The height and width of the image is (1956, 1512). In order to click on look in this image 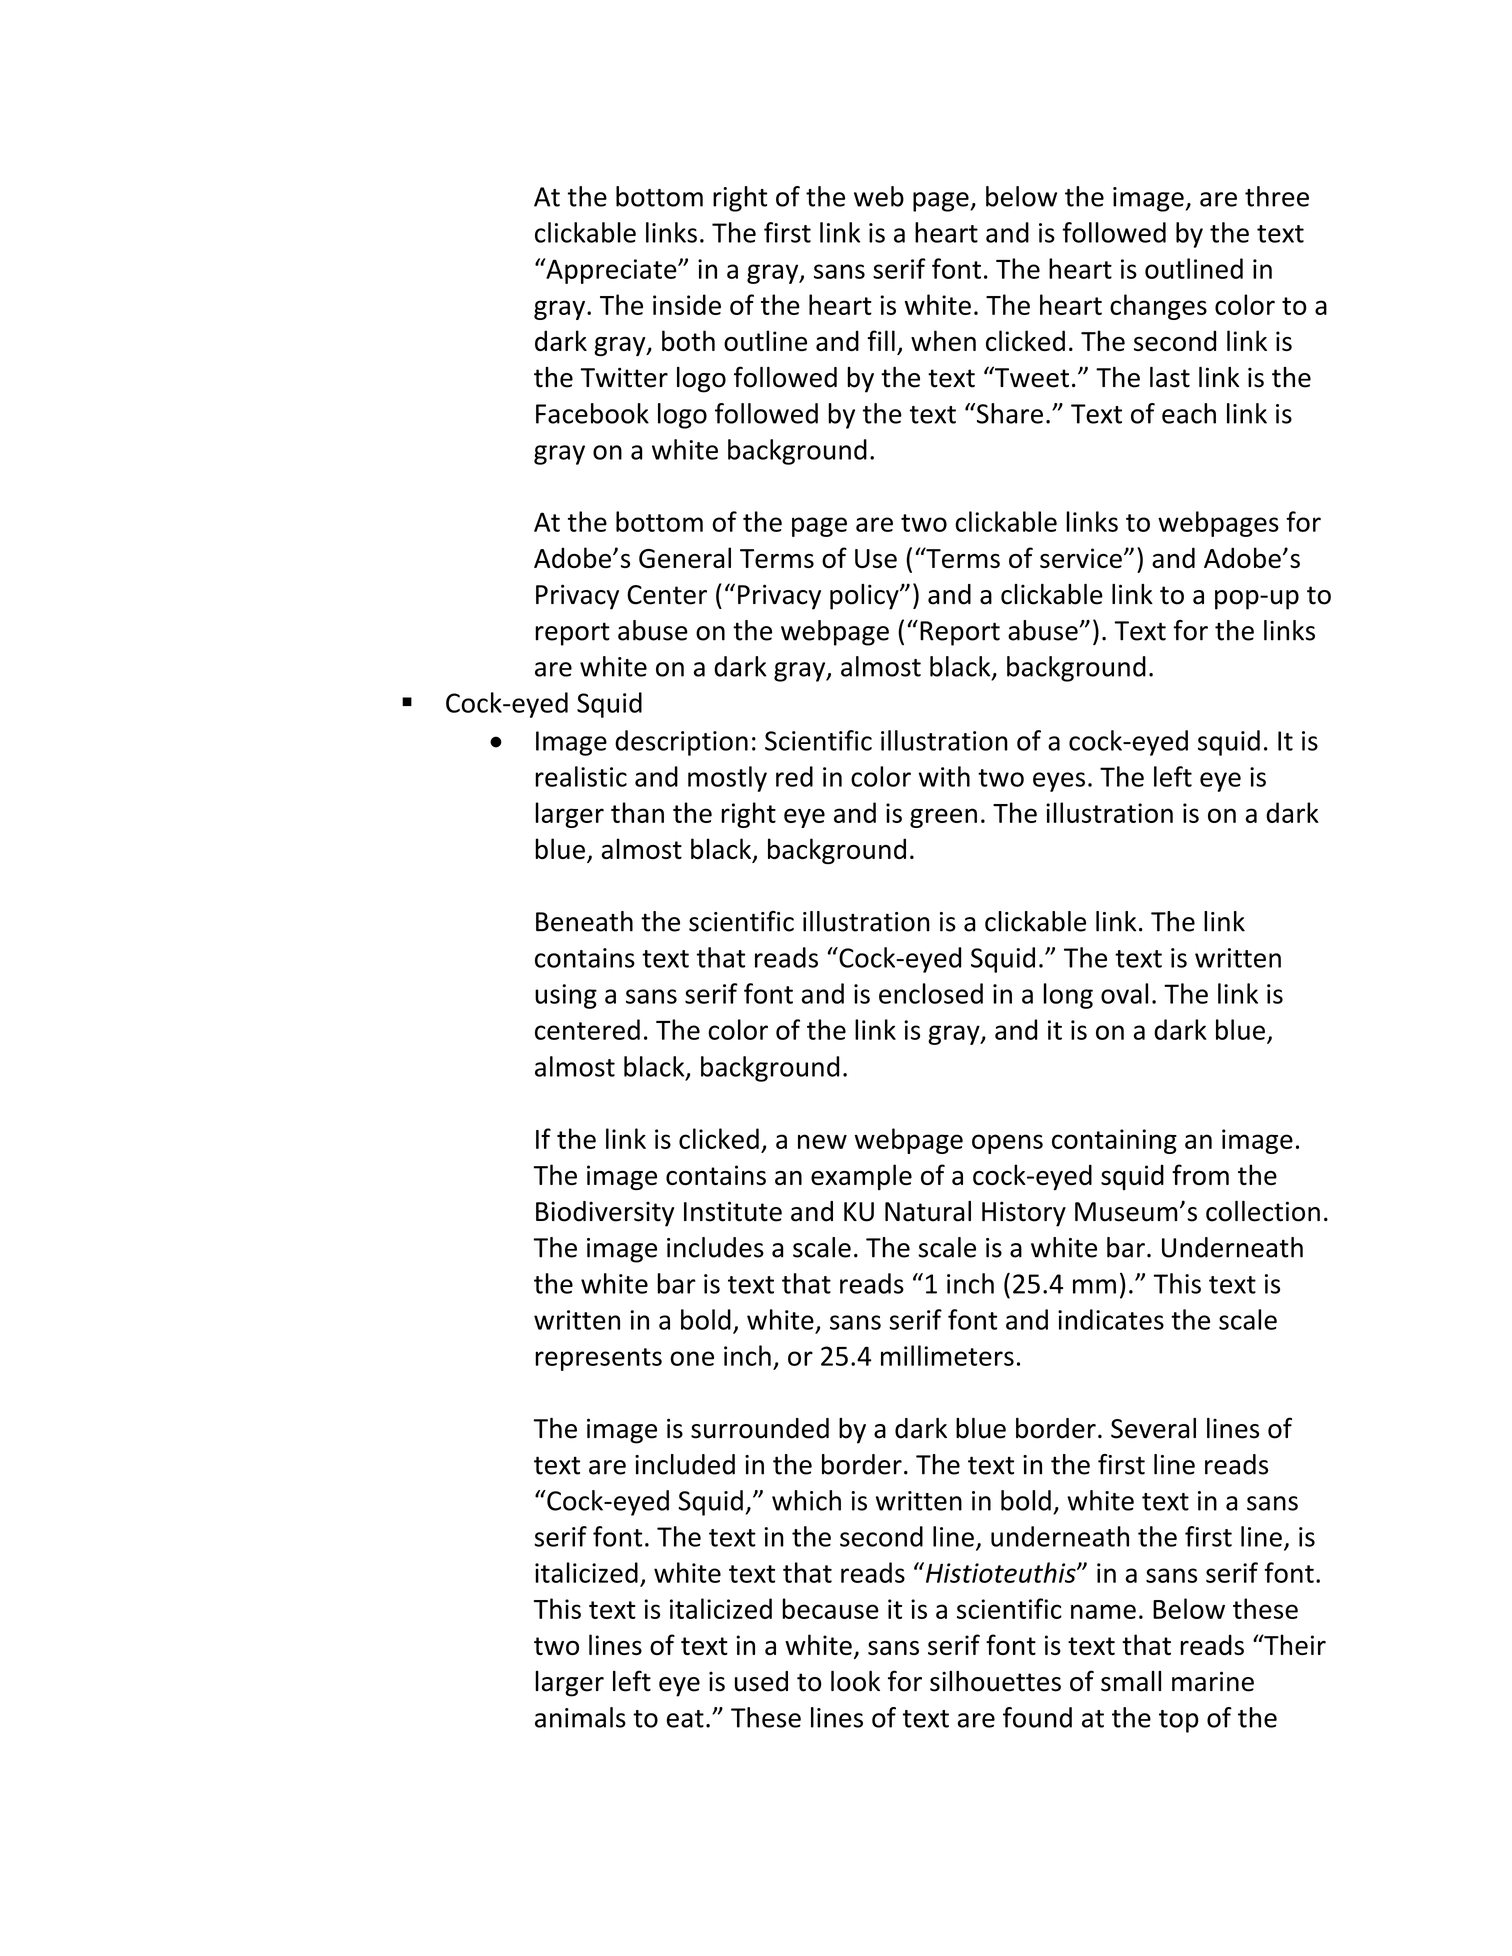, I will do `click(855, 1681)`.
